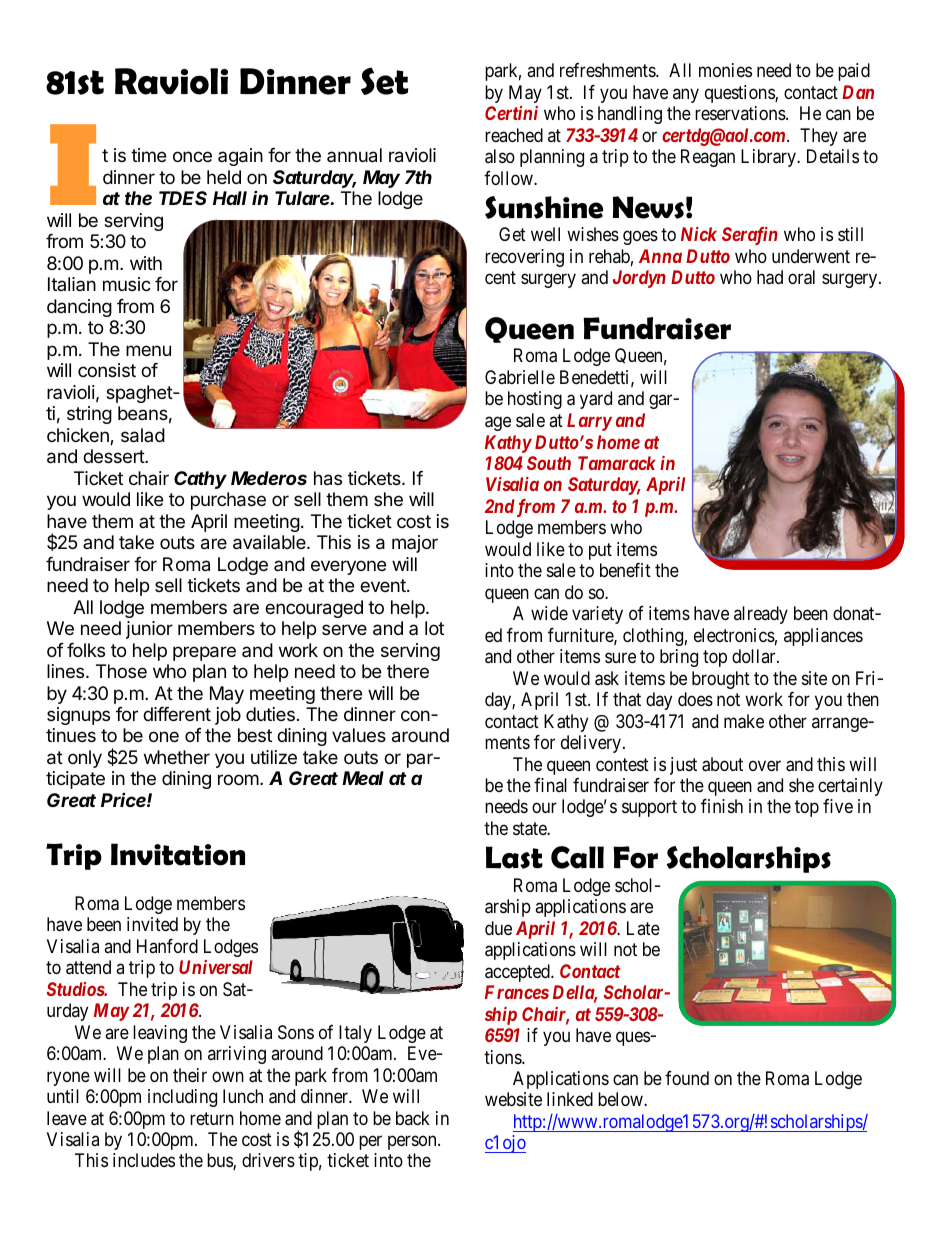 The height and width of the screenshot is (1233, 952). Describe the element at coordinates (144, 1160) in the screenshot. I see `includes` at that location.
